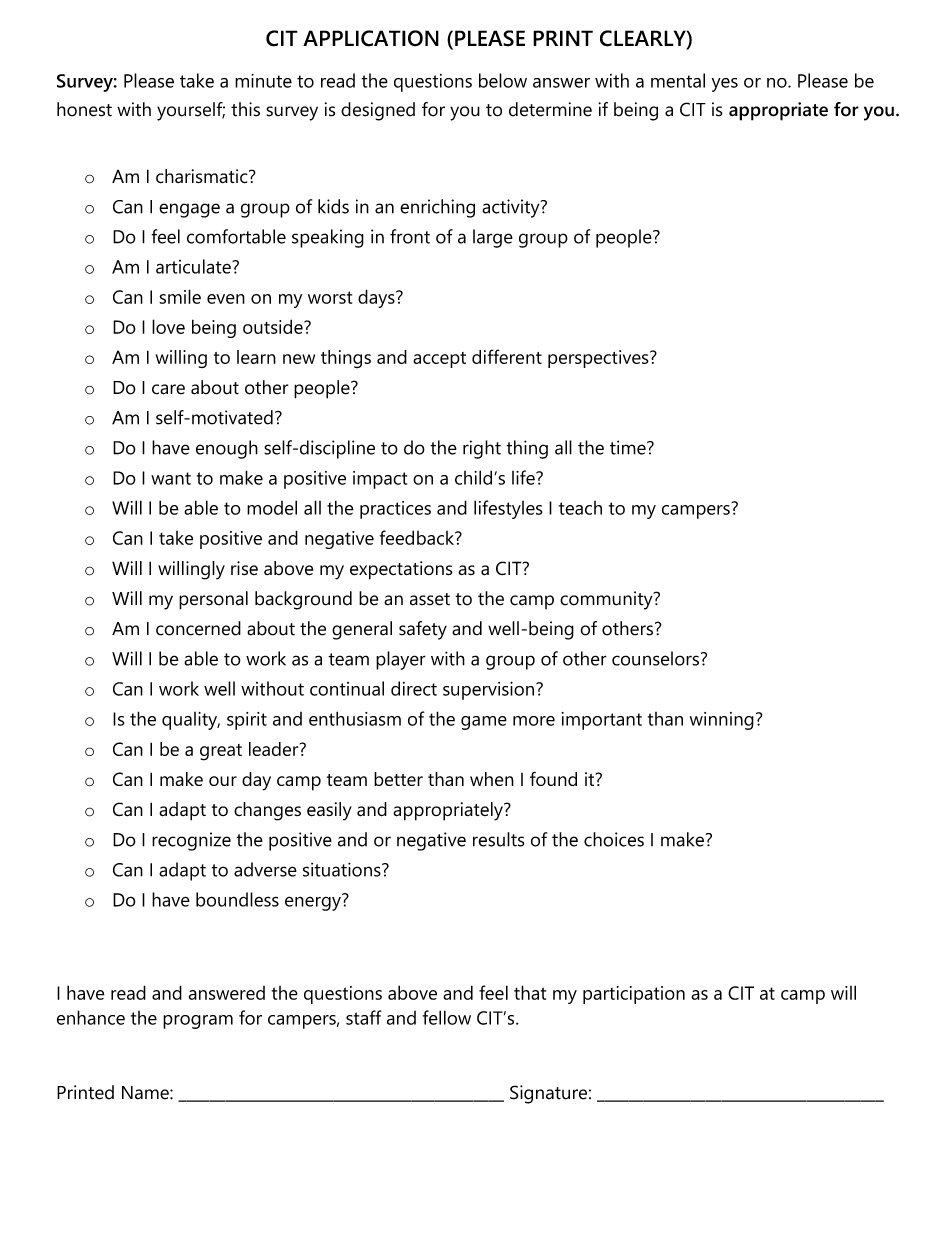 This page has width=952, height=1233. I want to click on important, so click(602, 721).
